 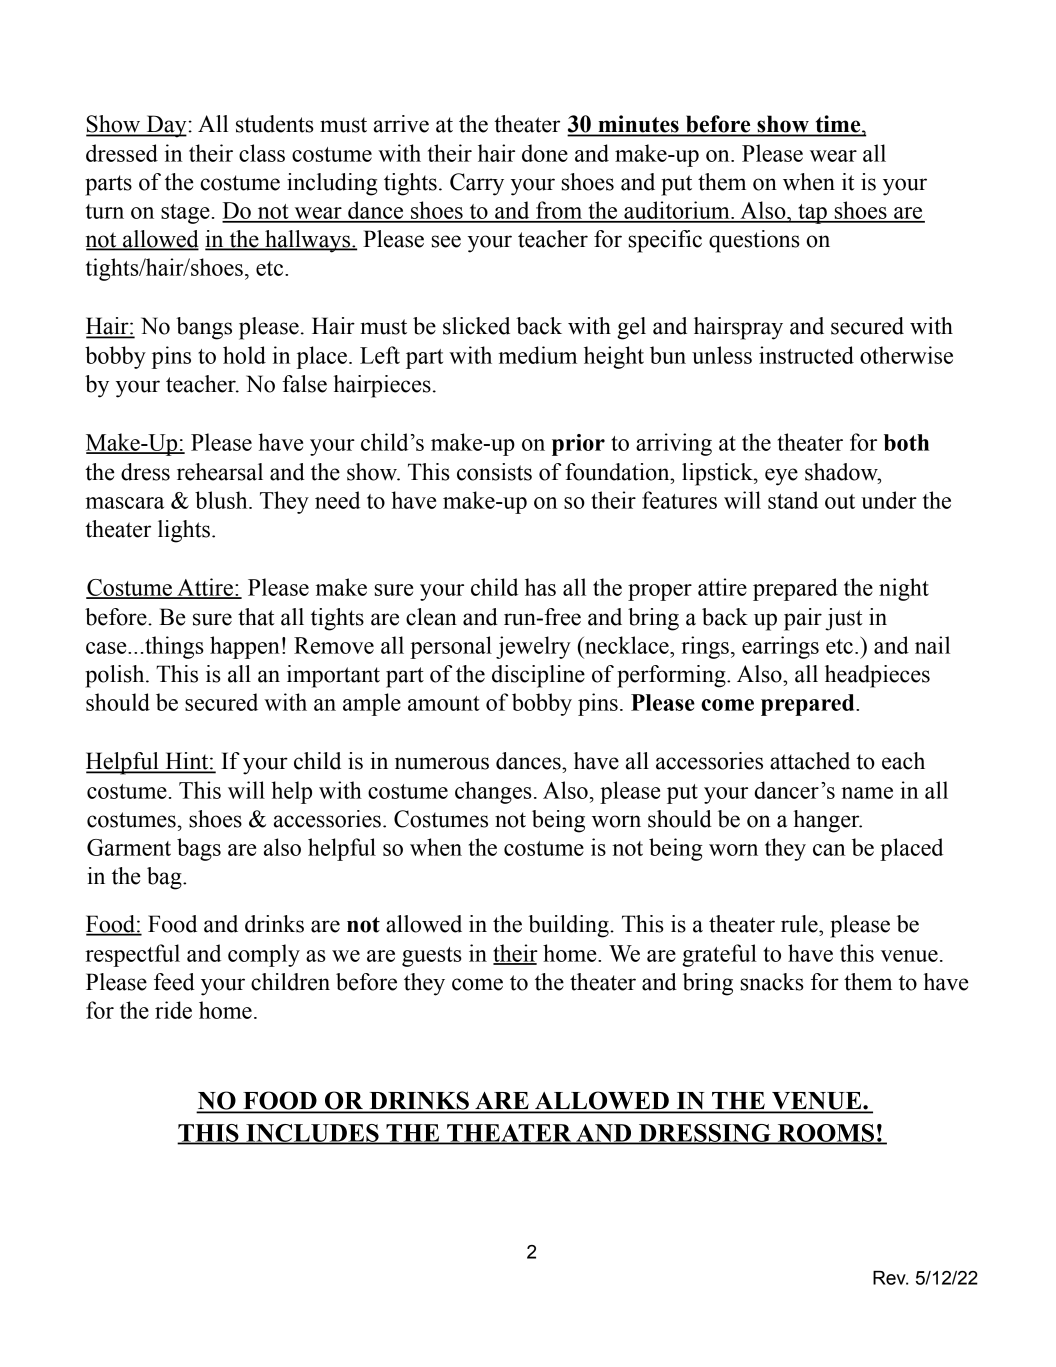 What do you see at coordinates (838, 125) in the page?
I see `time` at bounding box center [838, 125].
